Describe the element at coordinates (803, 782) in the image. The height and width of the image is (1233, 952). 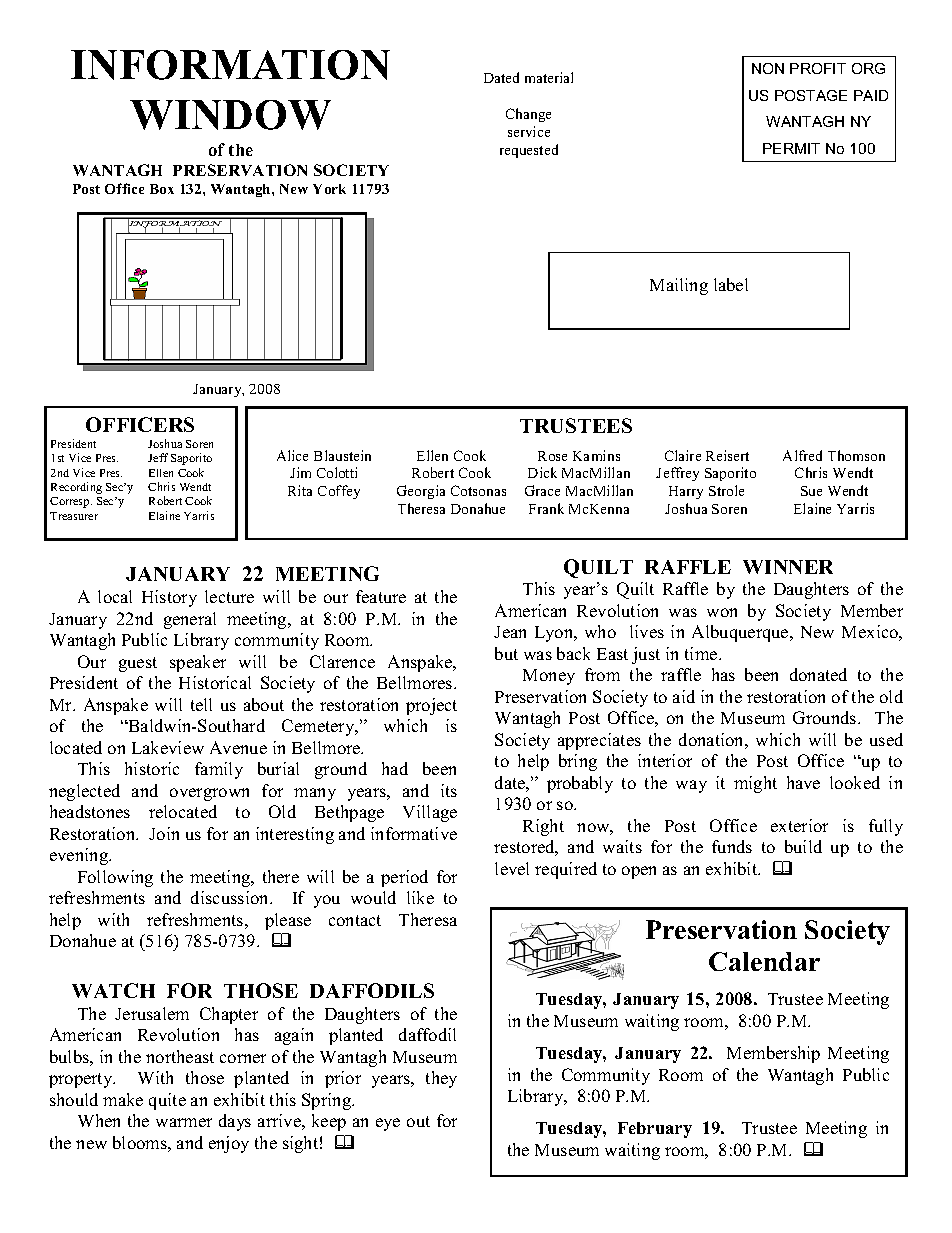
I see `have` at that location.
